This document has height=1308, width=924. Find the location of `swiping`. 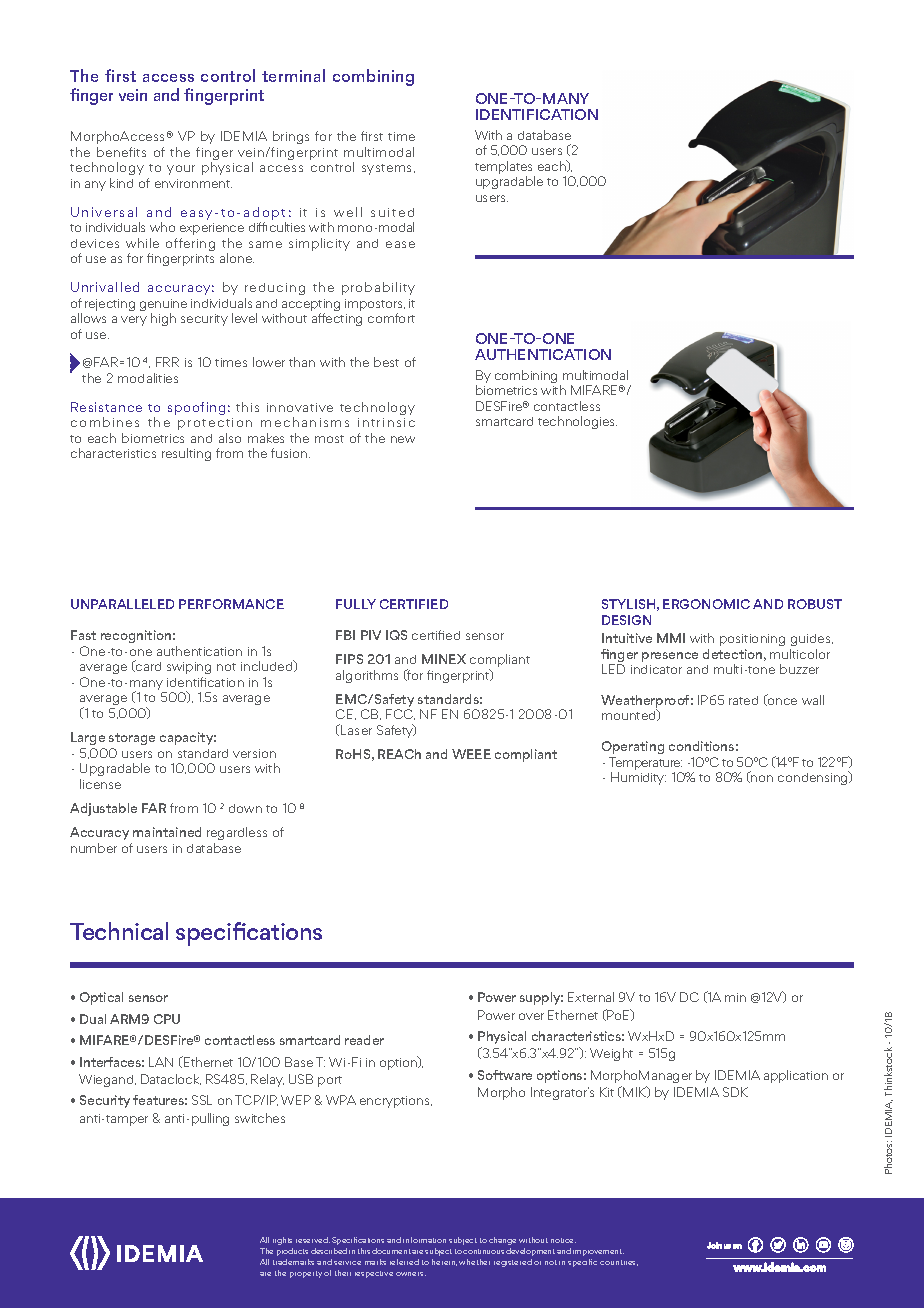

swiping is located at coordinates (189, 668).
